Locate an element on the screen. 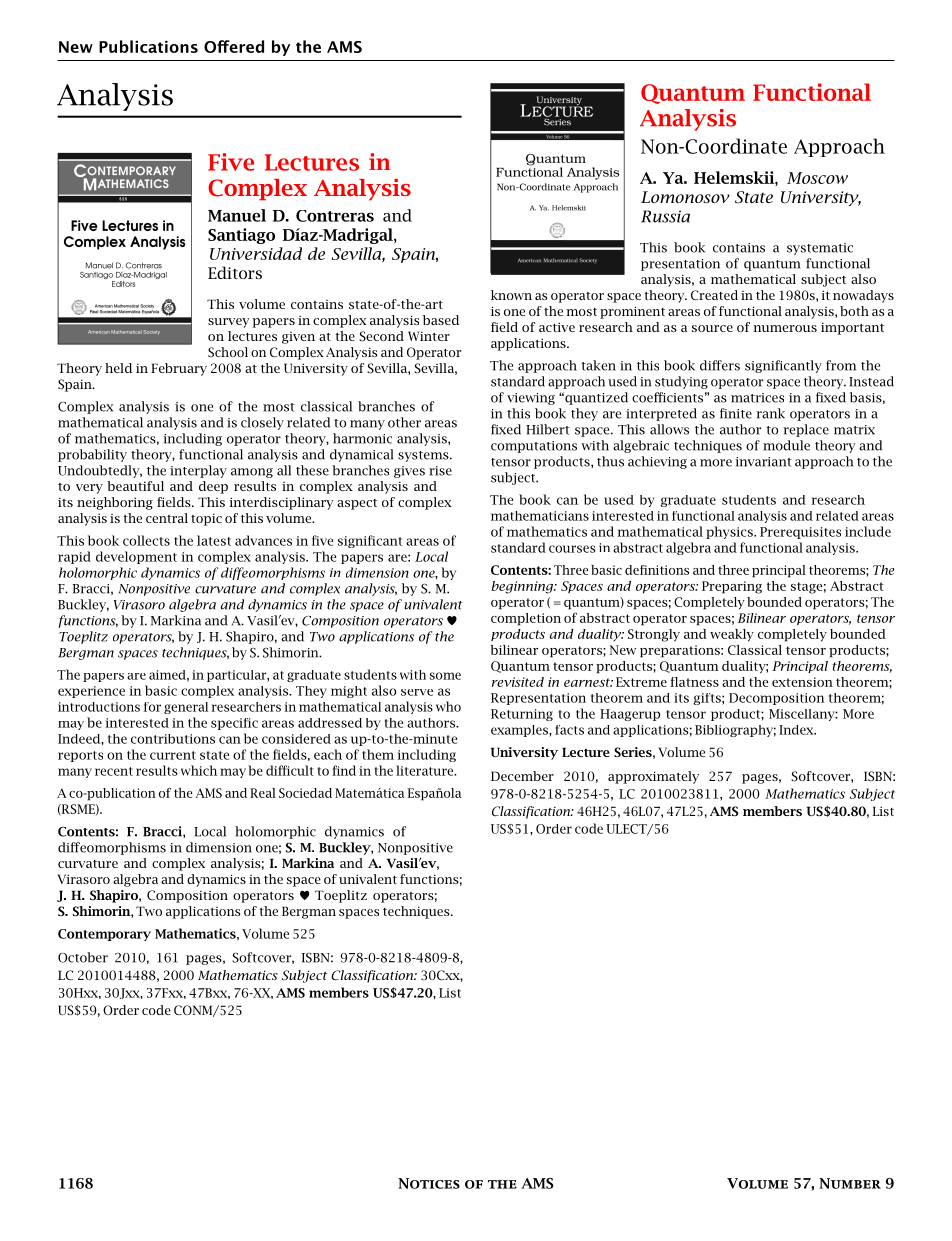 The height and width of the screenshot is (1241, 952). development is located at coordinates (136, 557).
